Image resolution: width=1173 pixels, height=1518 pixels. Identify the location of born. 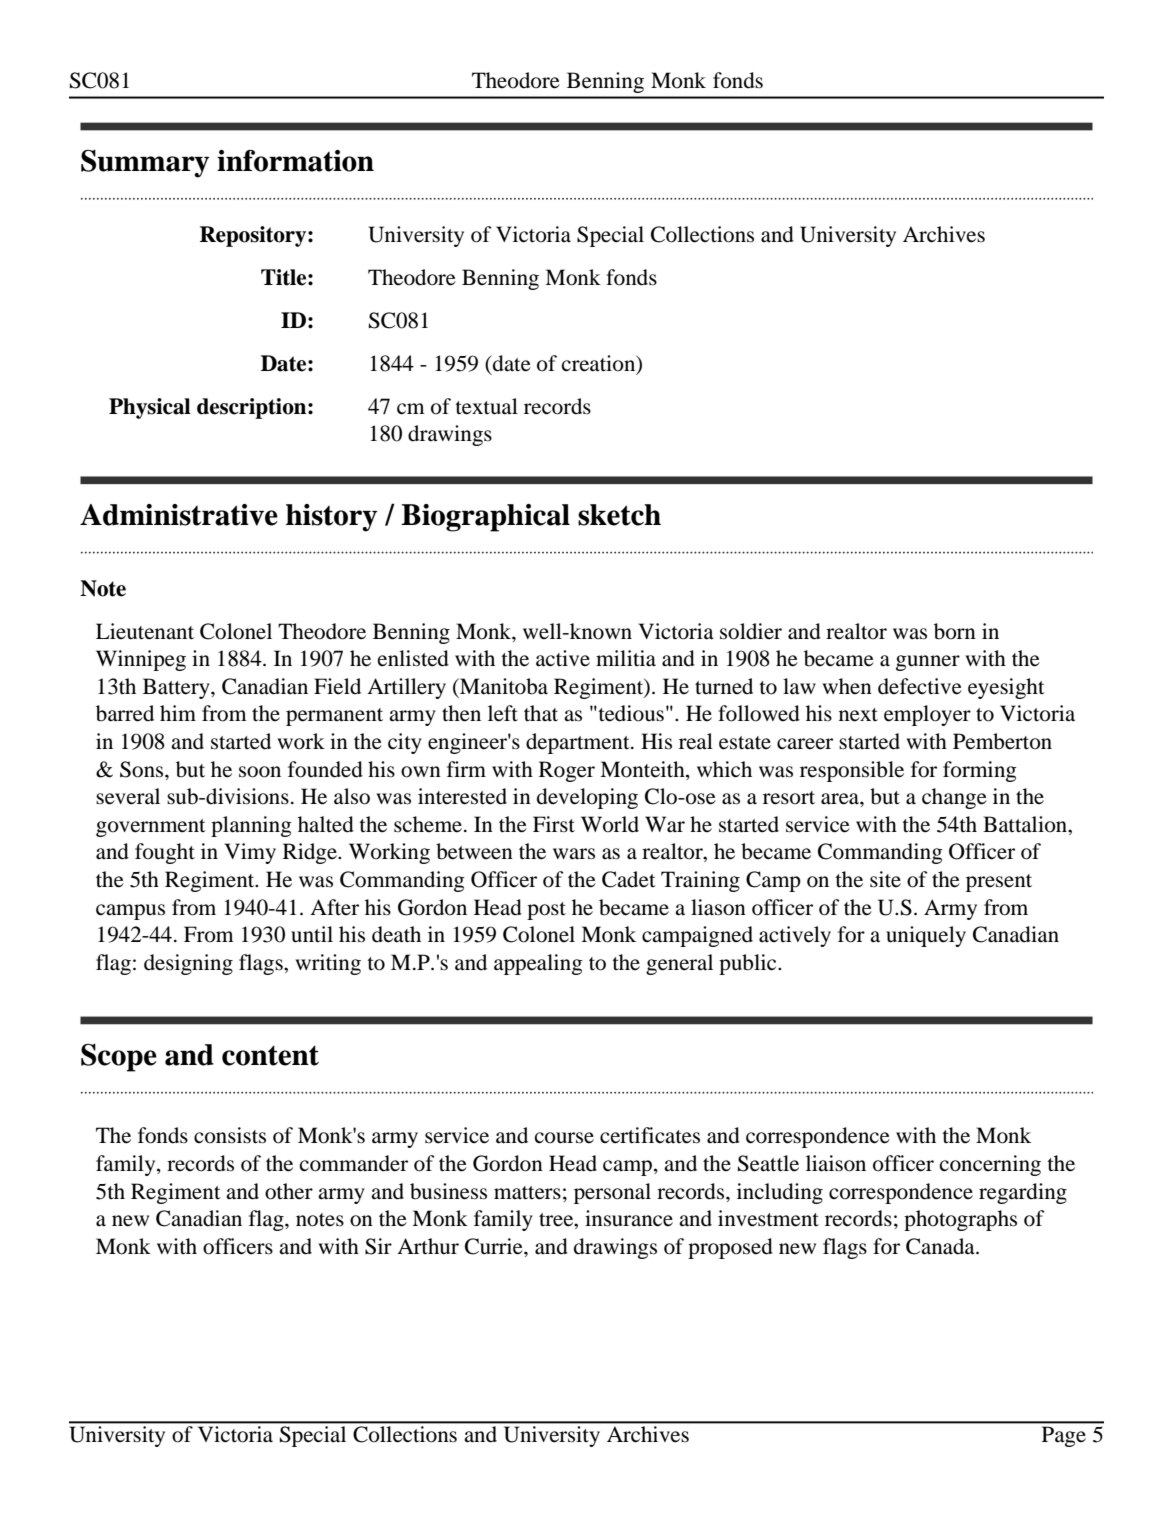
(955, 631).
